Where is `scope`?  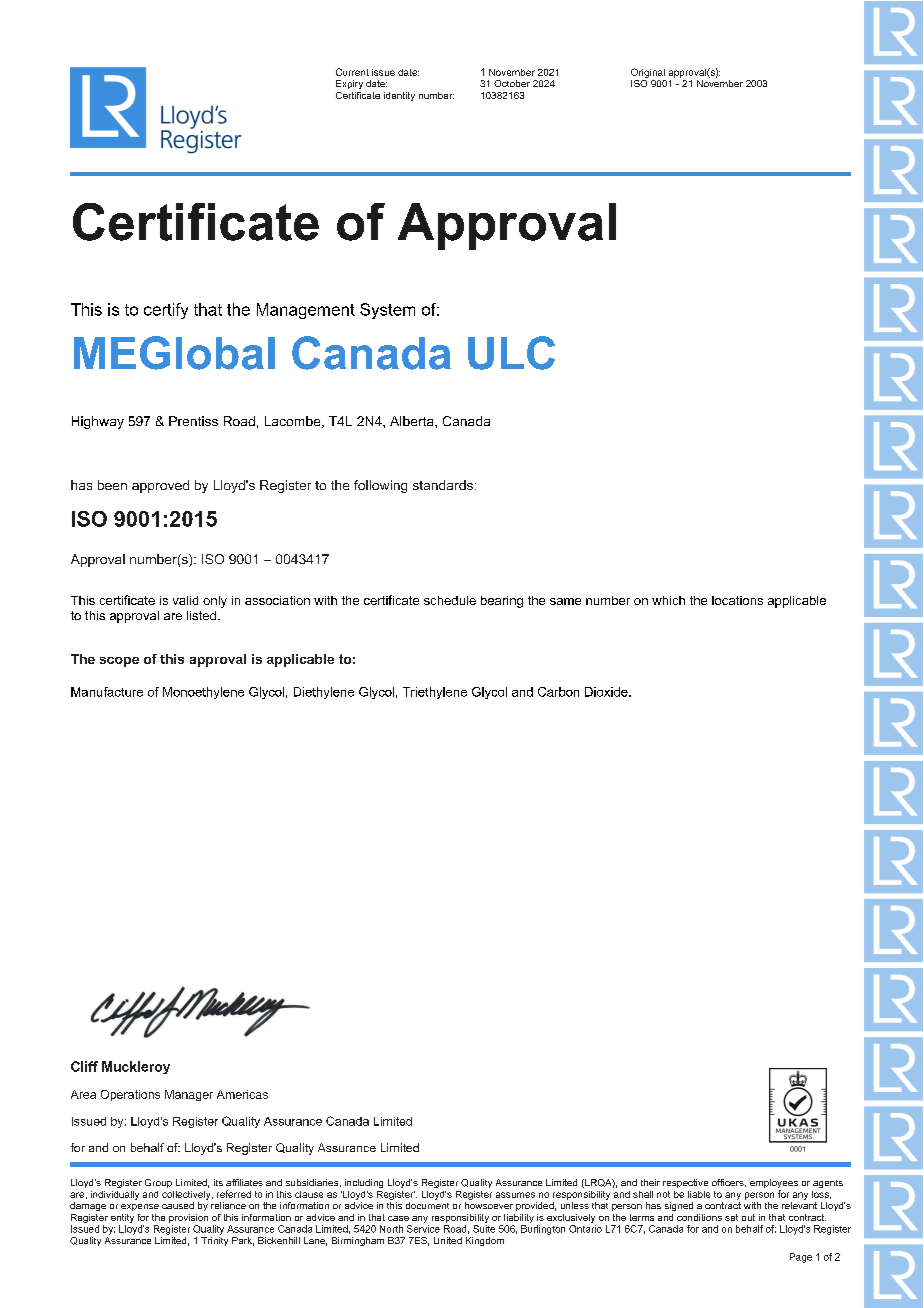 scope is located at coordinates (119, 662).
